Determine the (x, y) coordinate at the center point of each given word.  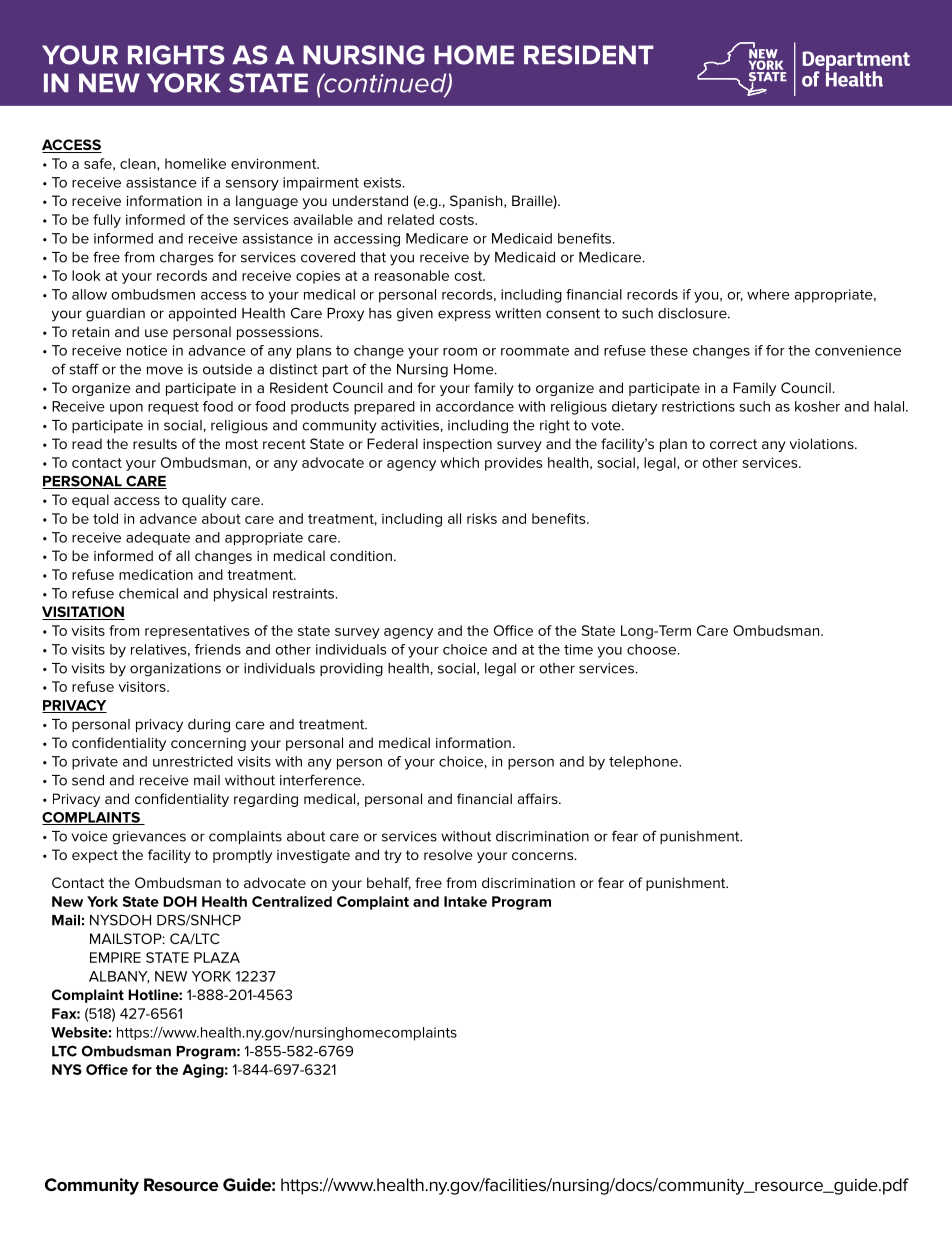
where (768, 294)
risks (482, 518)
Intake (465, 901)
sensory (252, 185)
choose (653, 649)
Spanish (477, 202)
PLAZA (217, 957)
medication (156, 574)
